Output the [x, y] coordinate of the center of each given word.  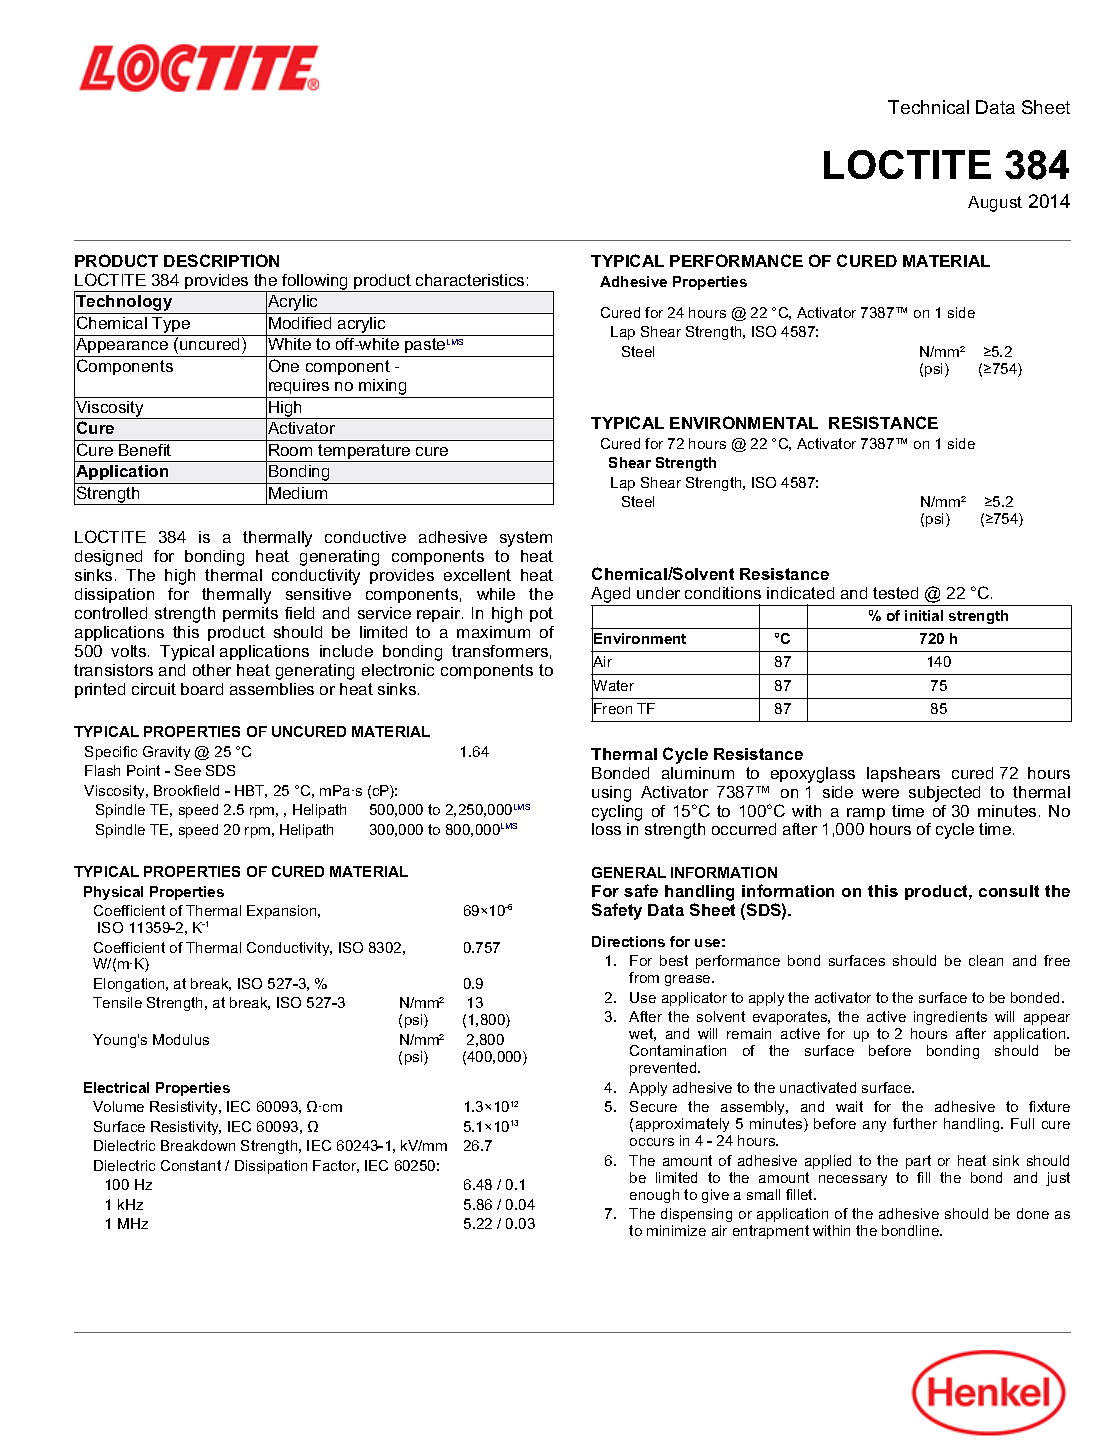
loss [606, 829]
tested [895, 593]
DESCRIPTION [221, 260]
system [526, 539]
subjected [944, 794]
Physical [113, 893]
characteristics [470, 280]
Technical [928, 107]
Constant [191, 1165]
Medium [298, 493]
